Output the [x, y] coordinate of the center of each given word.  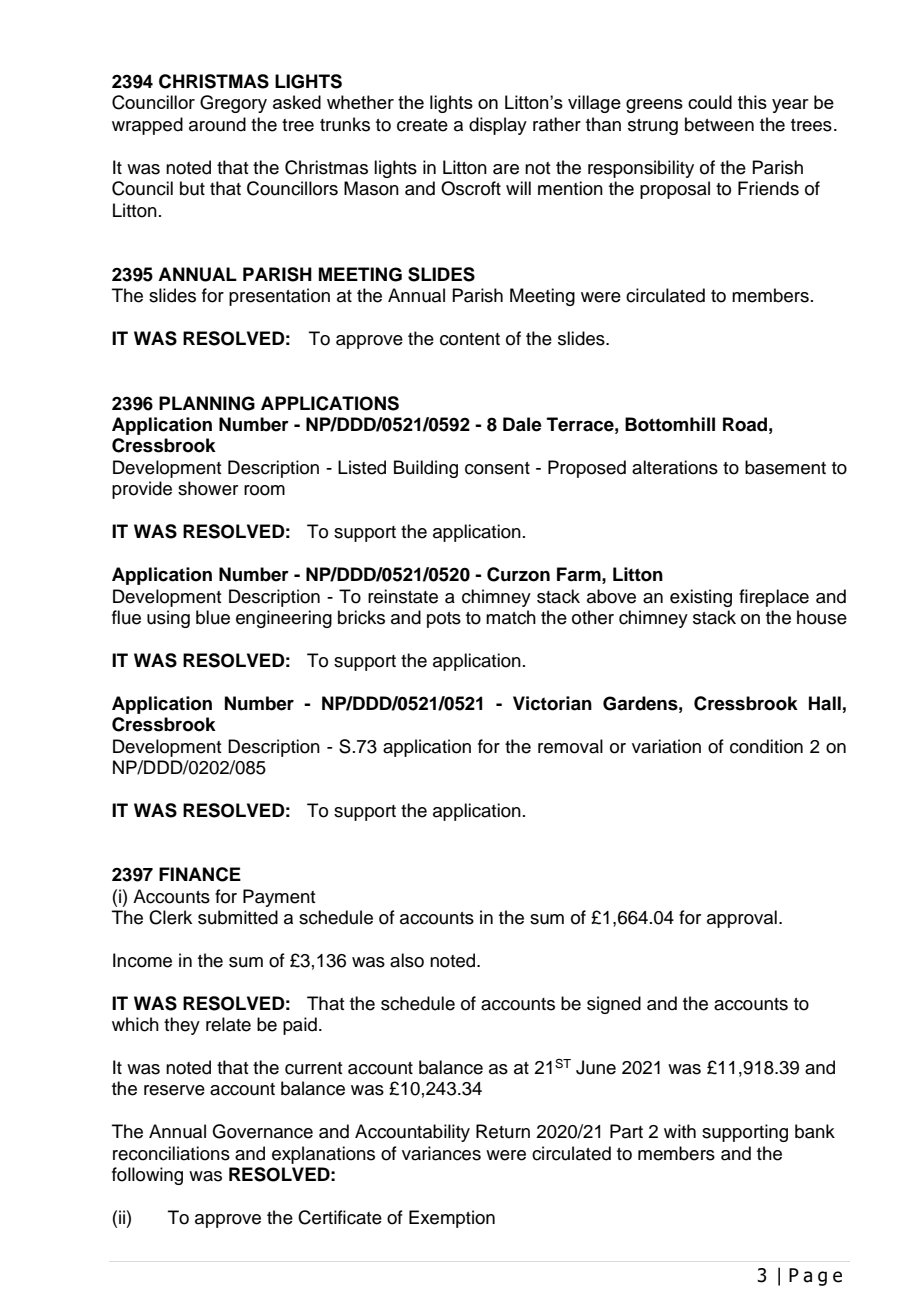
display [498, 126]
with [680, 1131]
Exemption [452, 1219]
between [719, 124]
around [217, 124]
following [147, 1176]
